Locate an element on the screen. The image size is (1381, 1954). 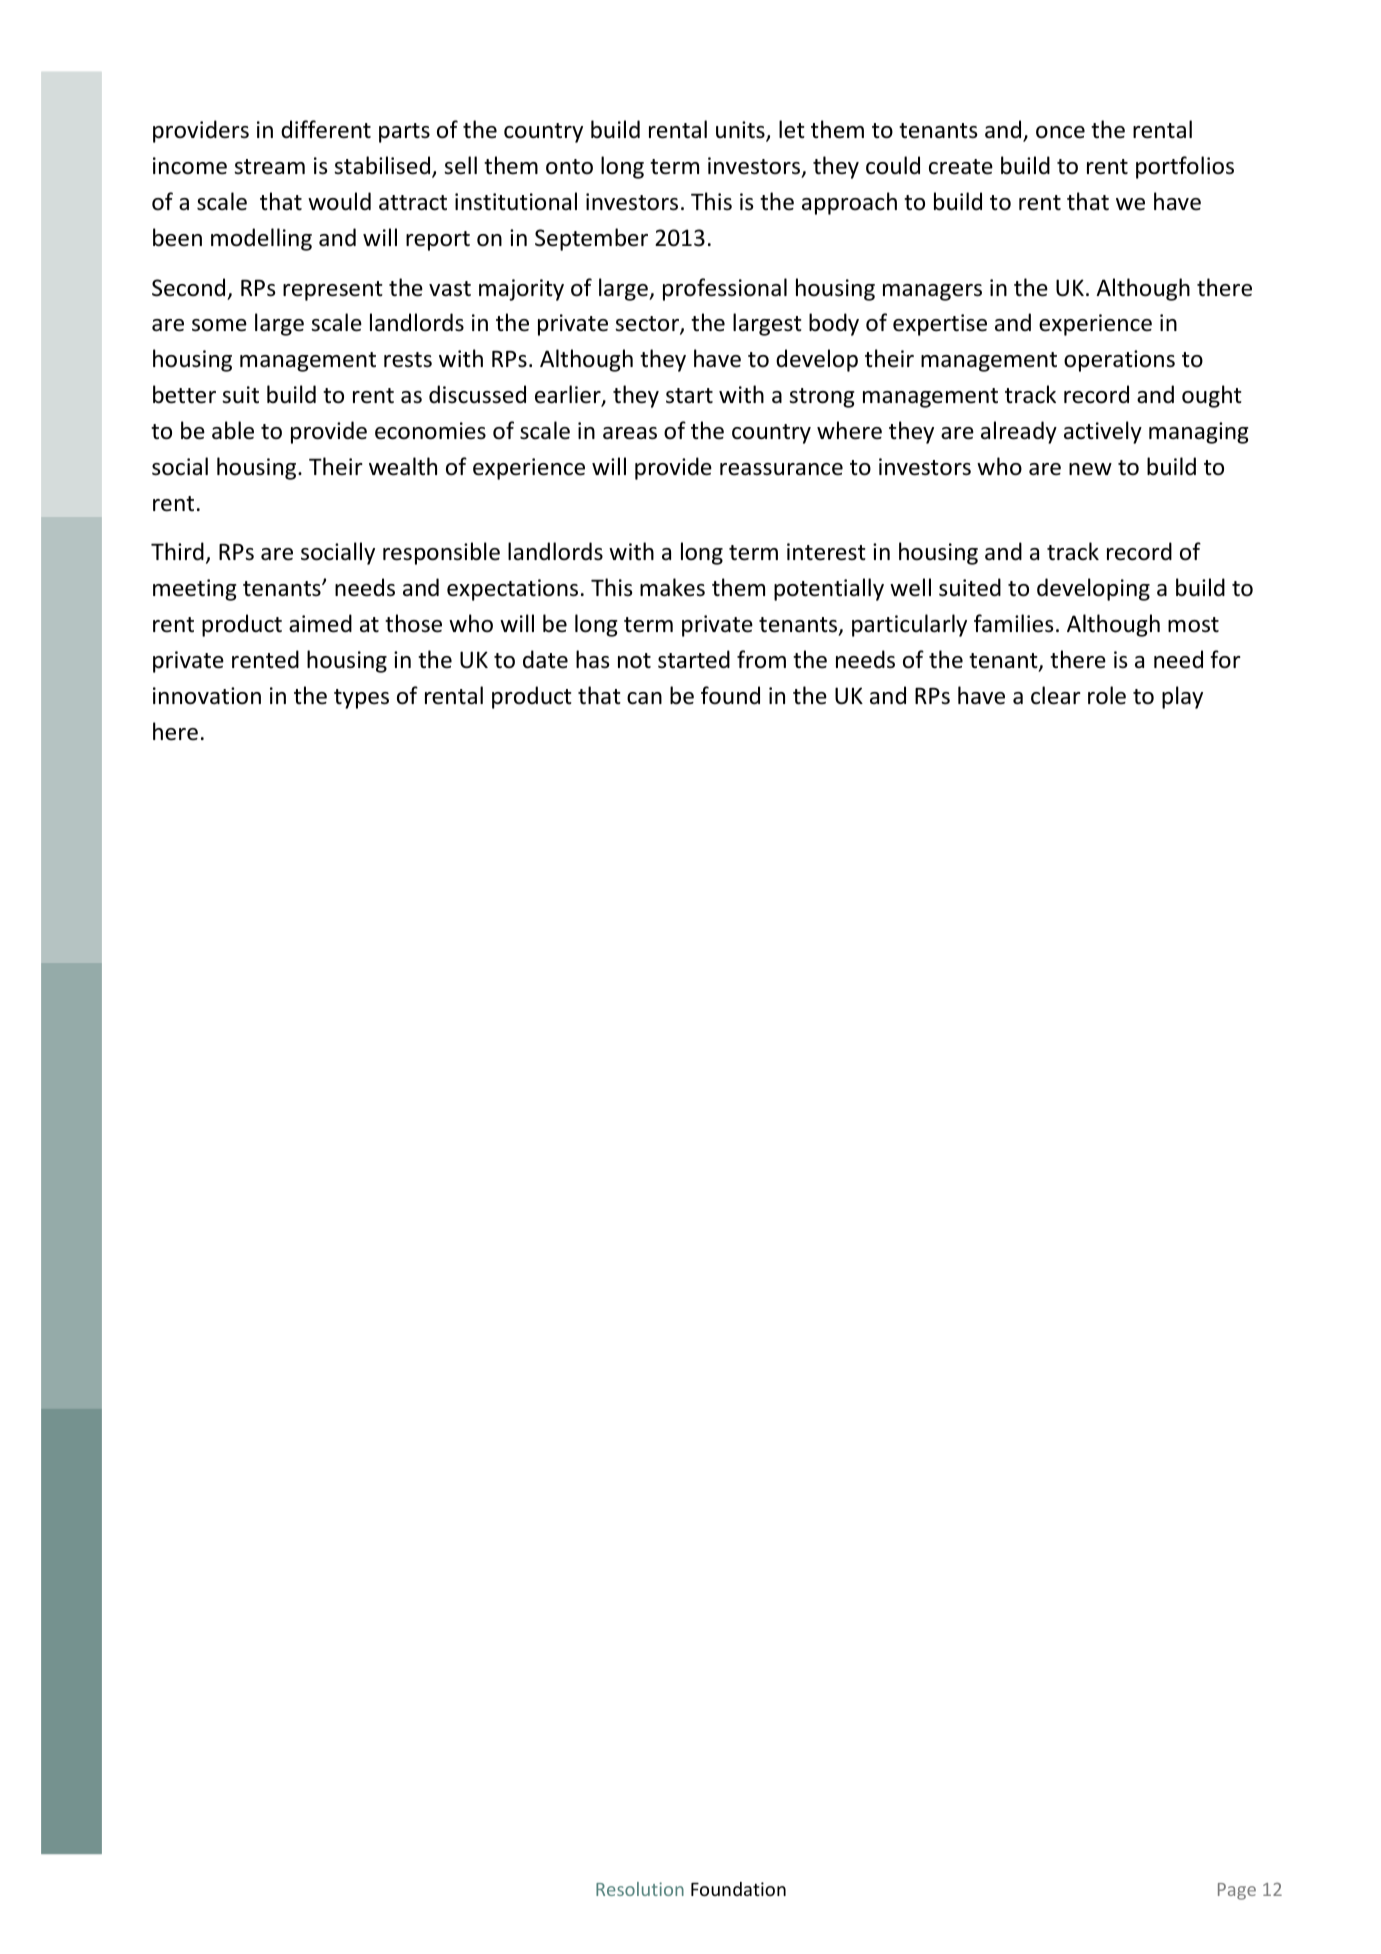
Page is located at coordinates (1237, 1891).
